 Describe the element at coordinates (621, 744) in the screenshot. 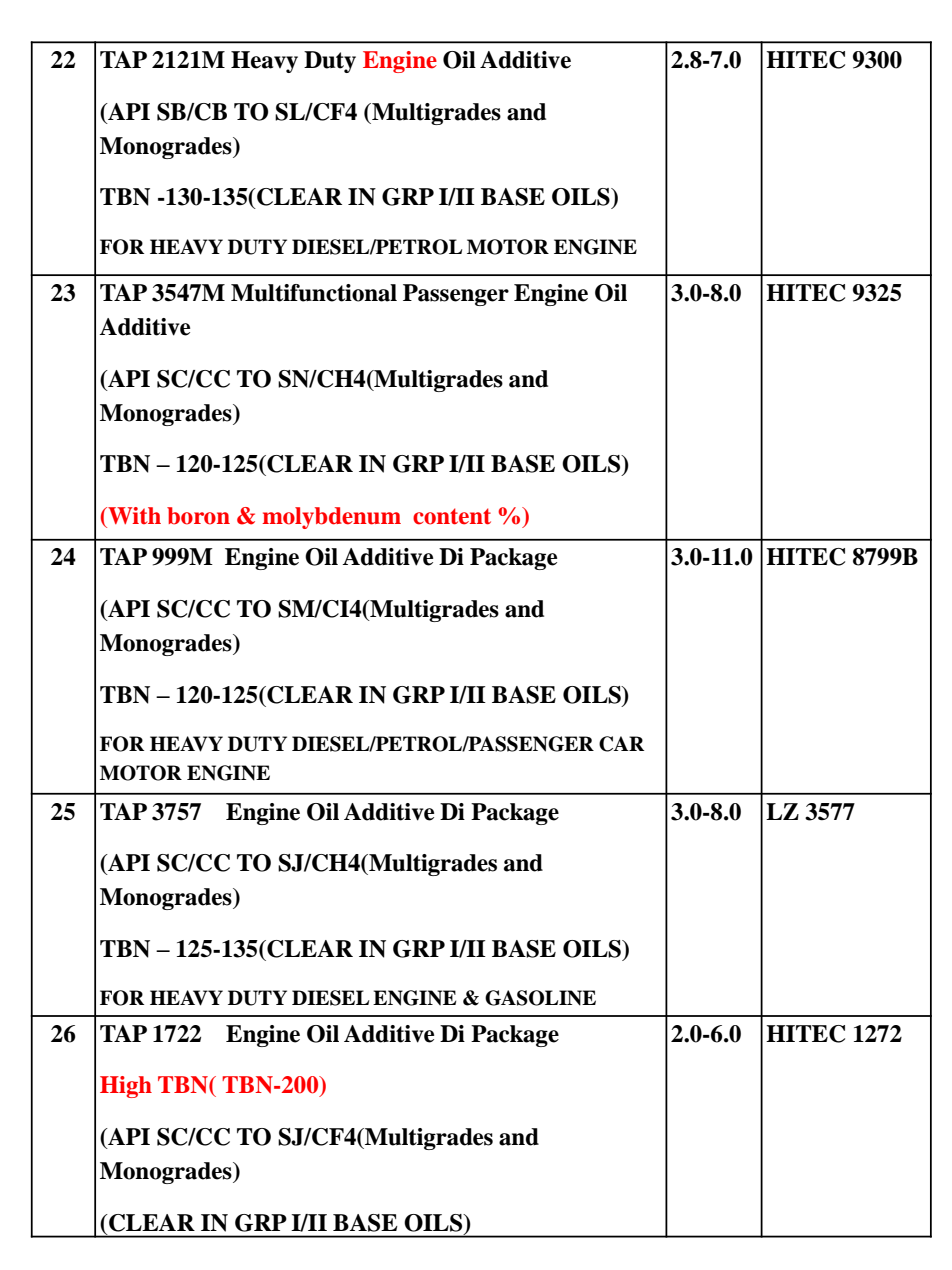

I see `CAR` at that location.
